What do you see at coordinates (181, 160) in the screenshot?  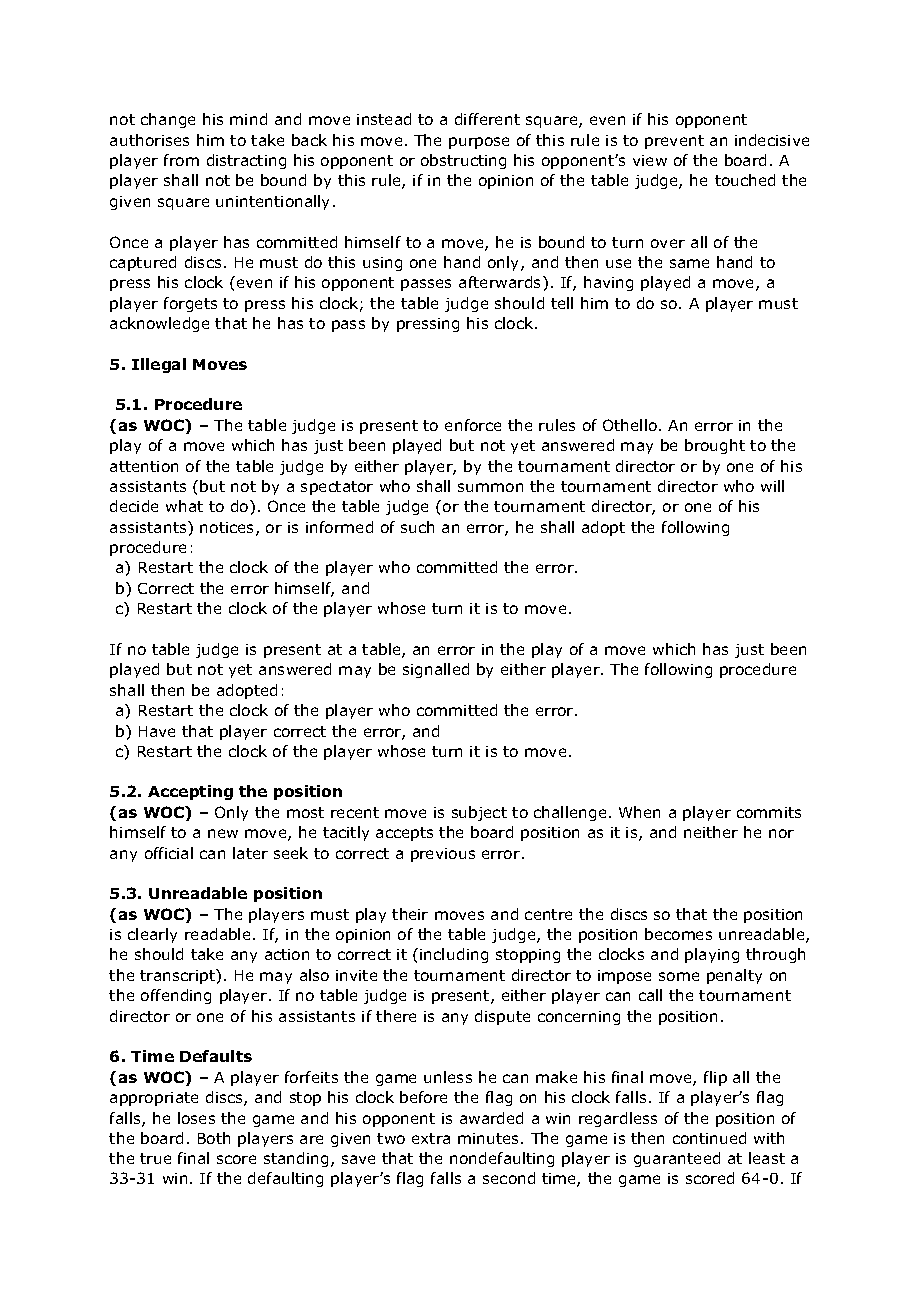 I see `from` at bounding box center [181, 160].
